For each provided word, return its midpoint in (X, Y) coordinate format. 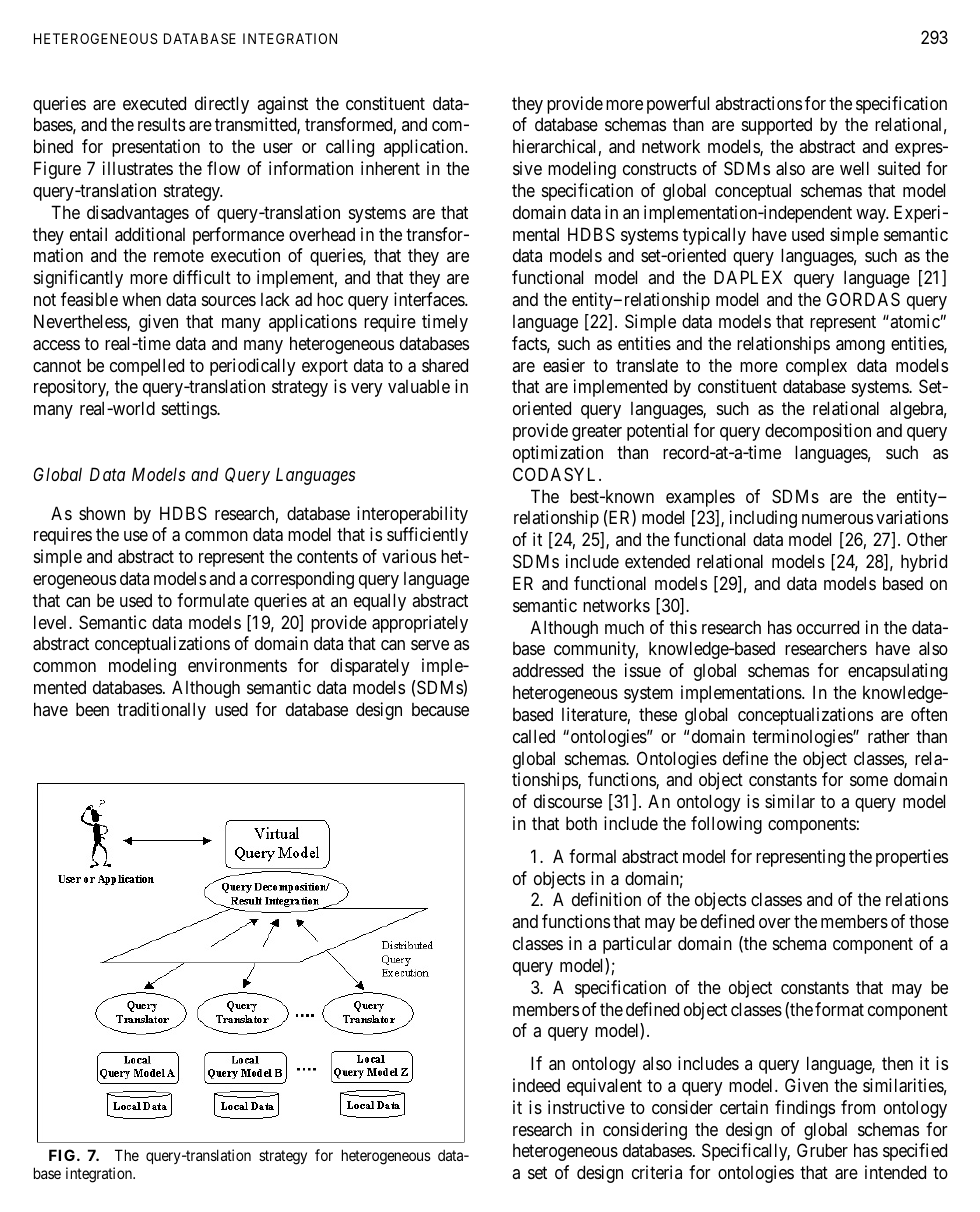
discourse (568, 801)
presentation (156, 148)
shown (102, 513)
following (726, 825)
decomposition (818, 432)
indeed (536, 1085)
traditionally (161, 711)
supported (777, 126)
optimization (558, 454)
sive (527, 168)
